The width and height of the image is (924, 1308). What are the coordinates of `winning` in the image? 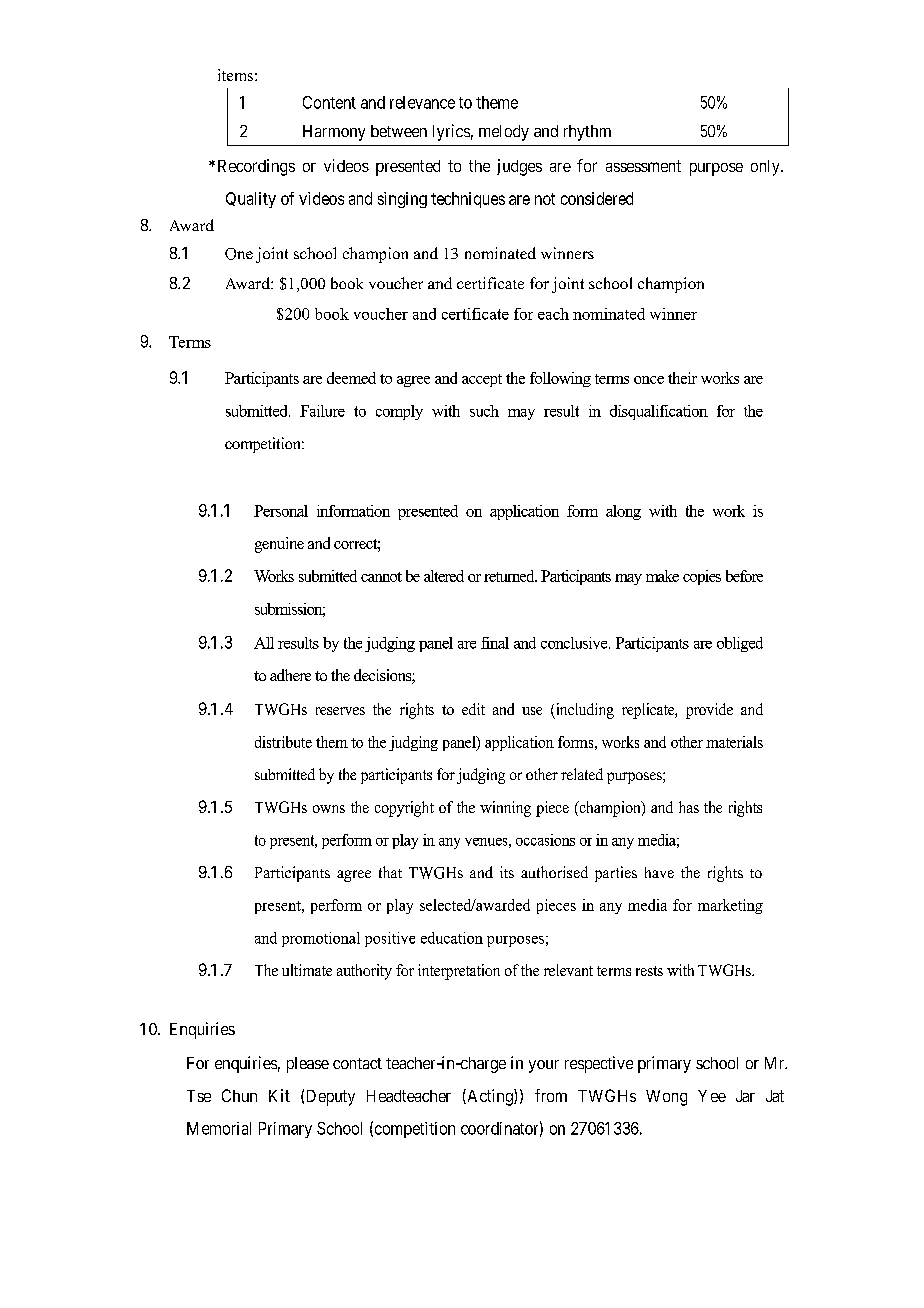 It's located at (505, 809).
